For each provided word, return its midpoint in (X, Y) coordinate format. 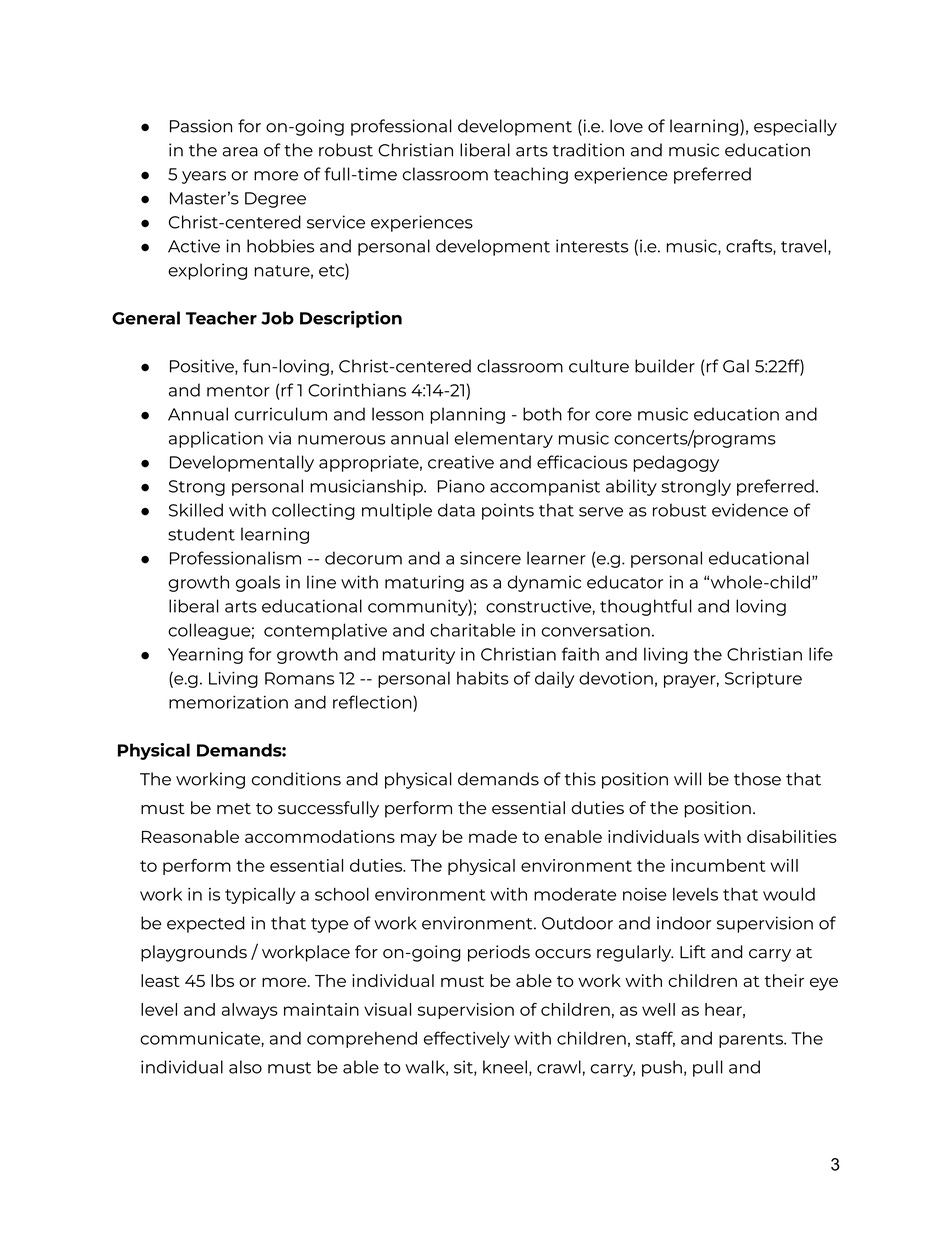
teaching (531, 175)
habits (483, 678)
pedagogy (676, 463)
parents (752, 1040)
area (240, 152)
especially (795, 127)
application (216, 439)
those (757, 779)
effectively (467, 1039)
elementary (504, 439)
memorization (228, 702)
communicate (201, 1038)
